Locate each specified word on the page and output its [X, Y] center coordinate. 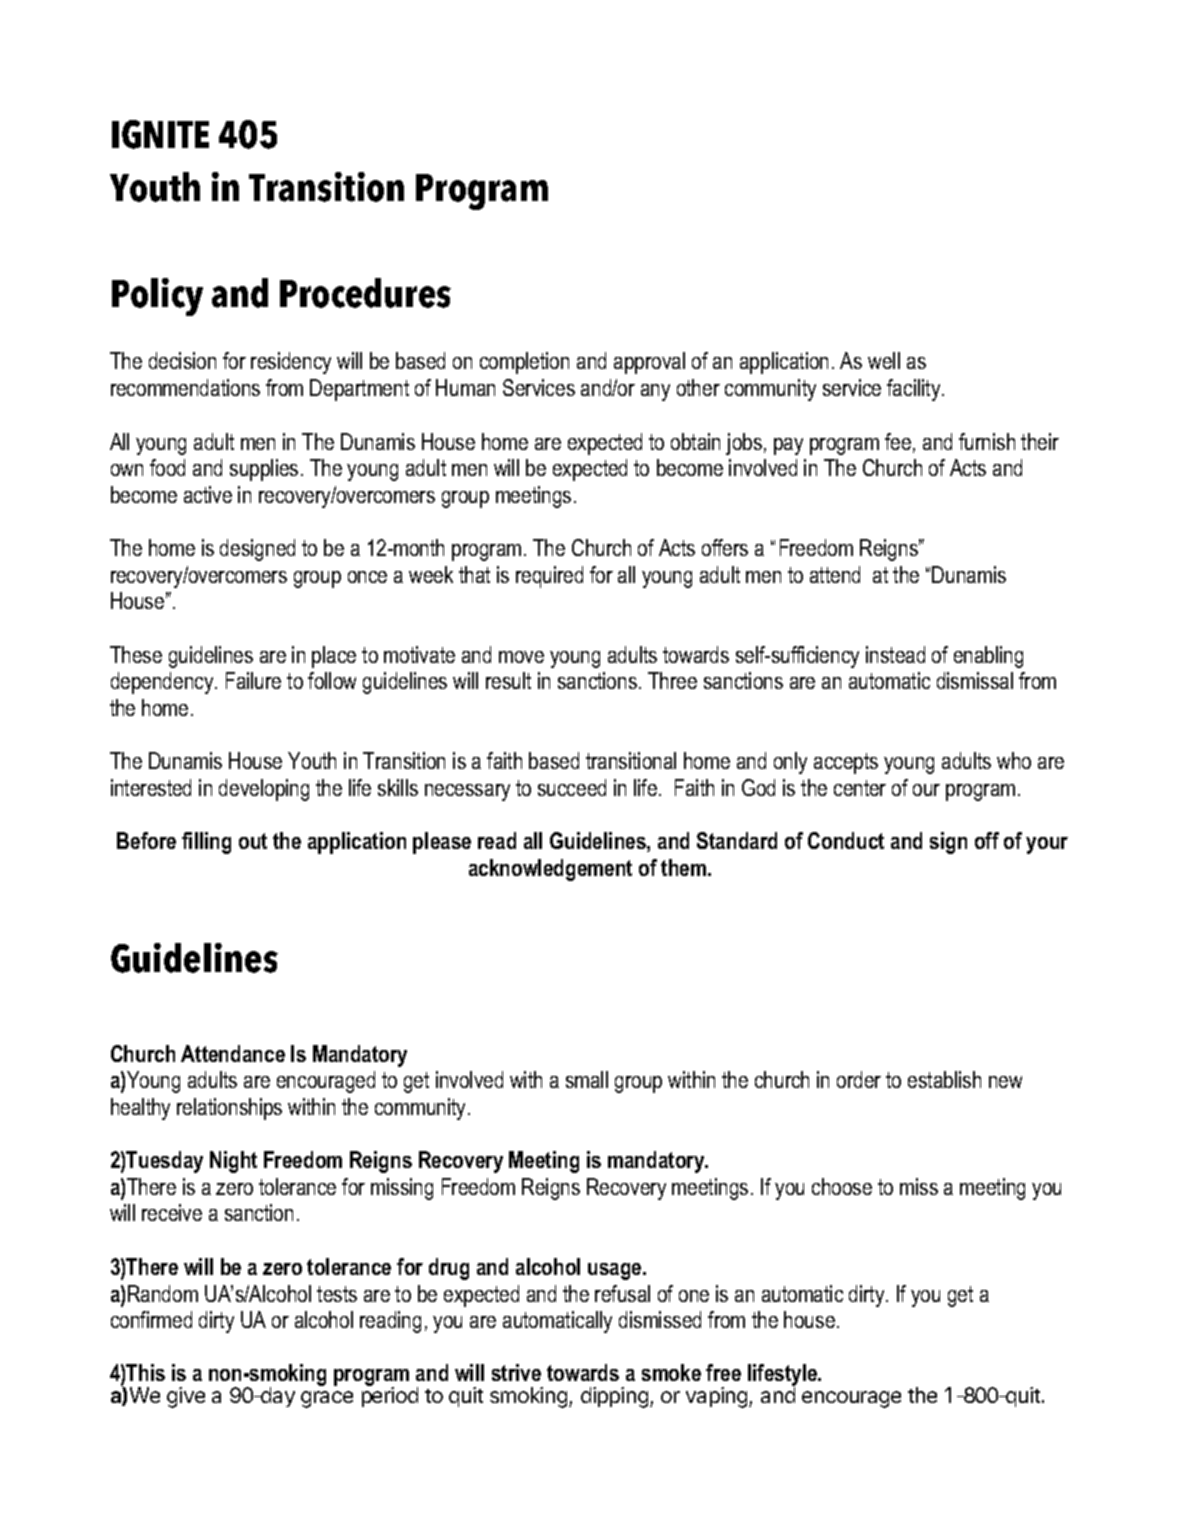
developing [264, 790]
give [186, 1397]
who [1014, 760]
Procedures [365, 293]
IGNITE [160, 134]
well [884, 360]
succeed [572, 787]
